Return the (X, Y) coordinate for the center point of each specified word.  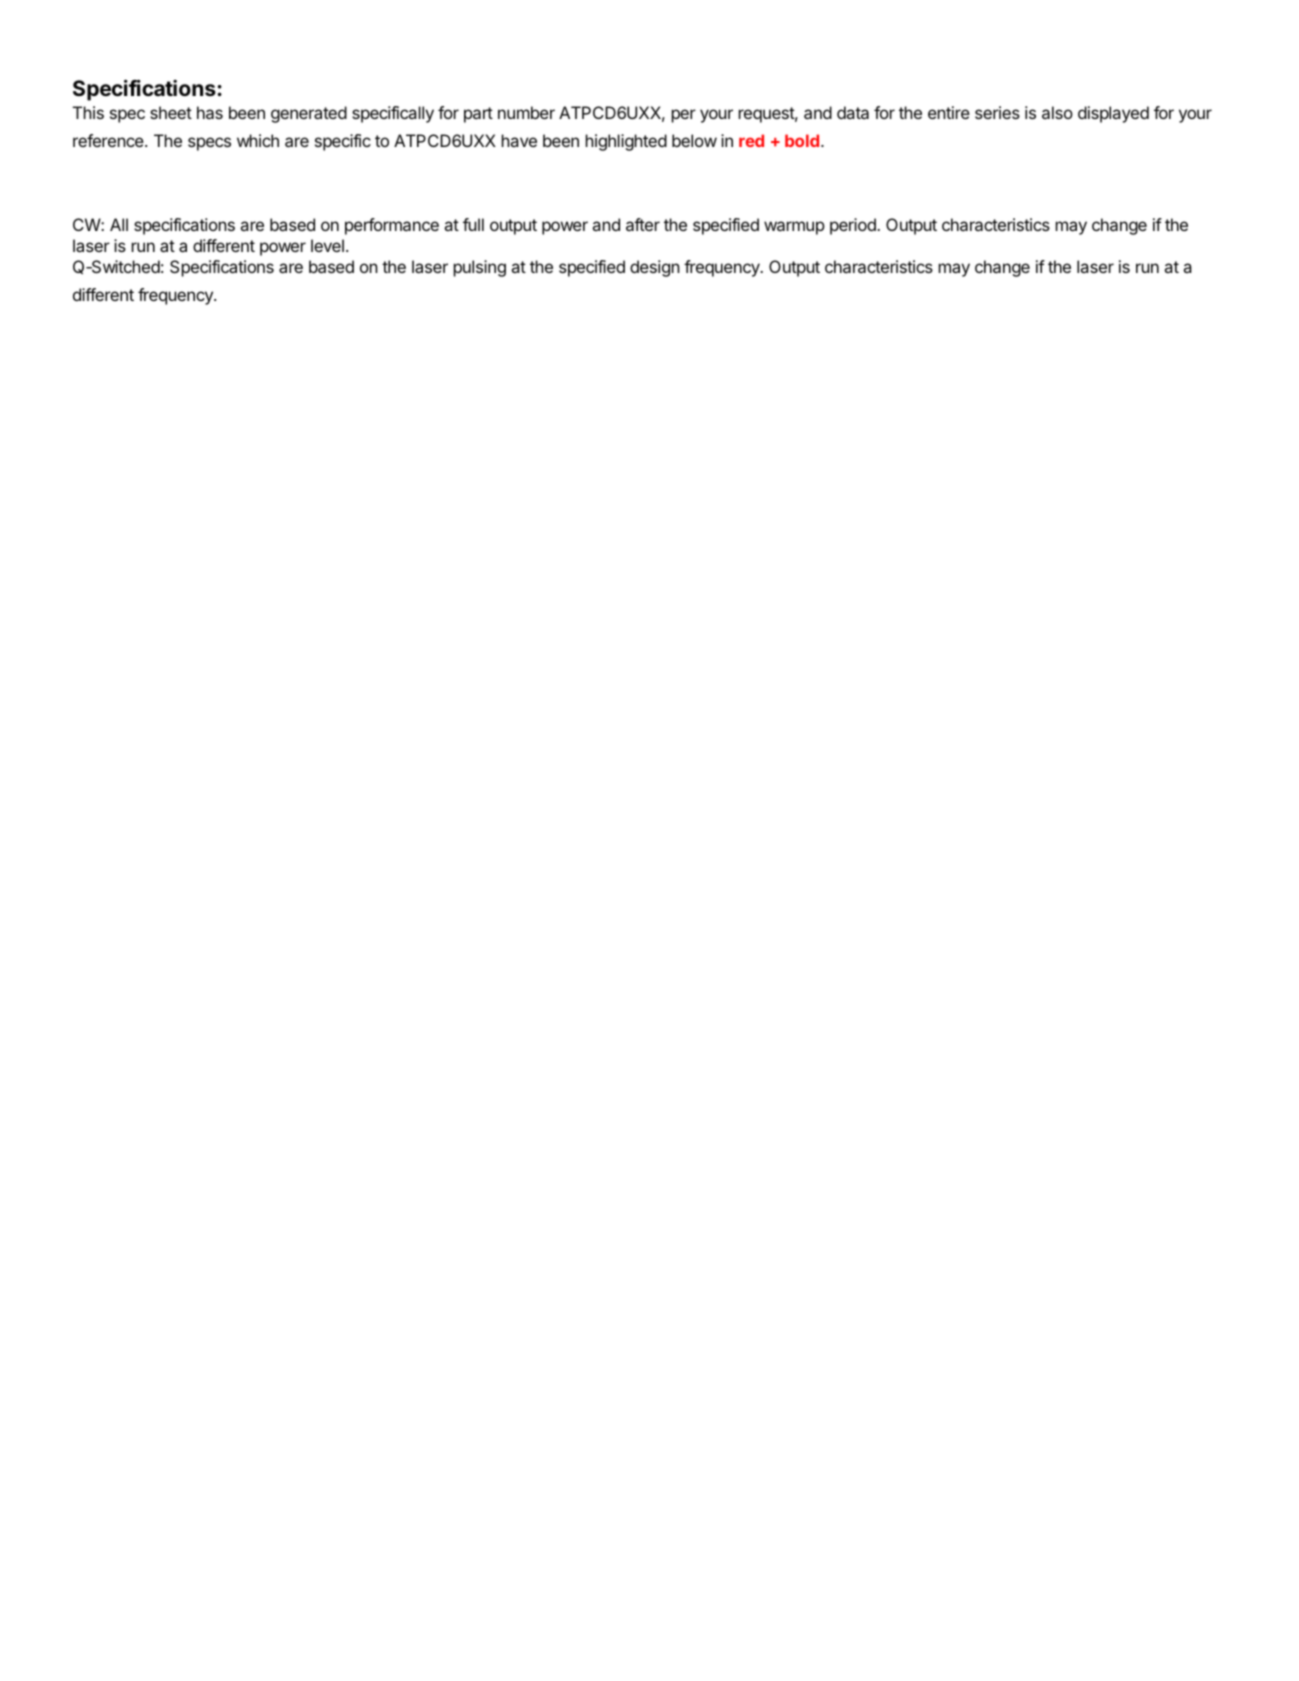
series (997, 112)
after (643, 224)
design (655, 268)
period (854, 226)
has (210, 112)
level (327, 245)
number (526, 112)
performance (392, 226)
